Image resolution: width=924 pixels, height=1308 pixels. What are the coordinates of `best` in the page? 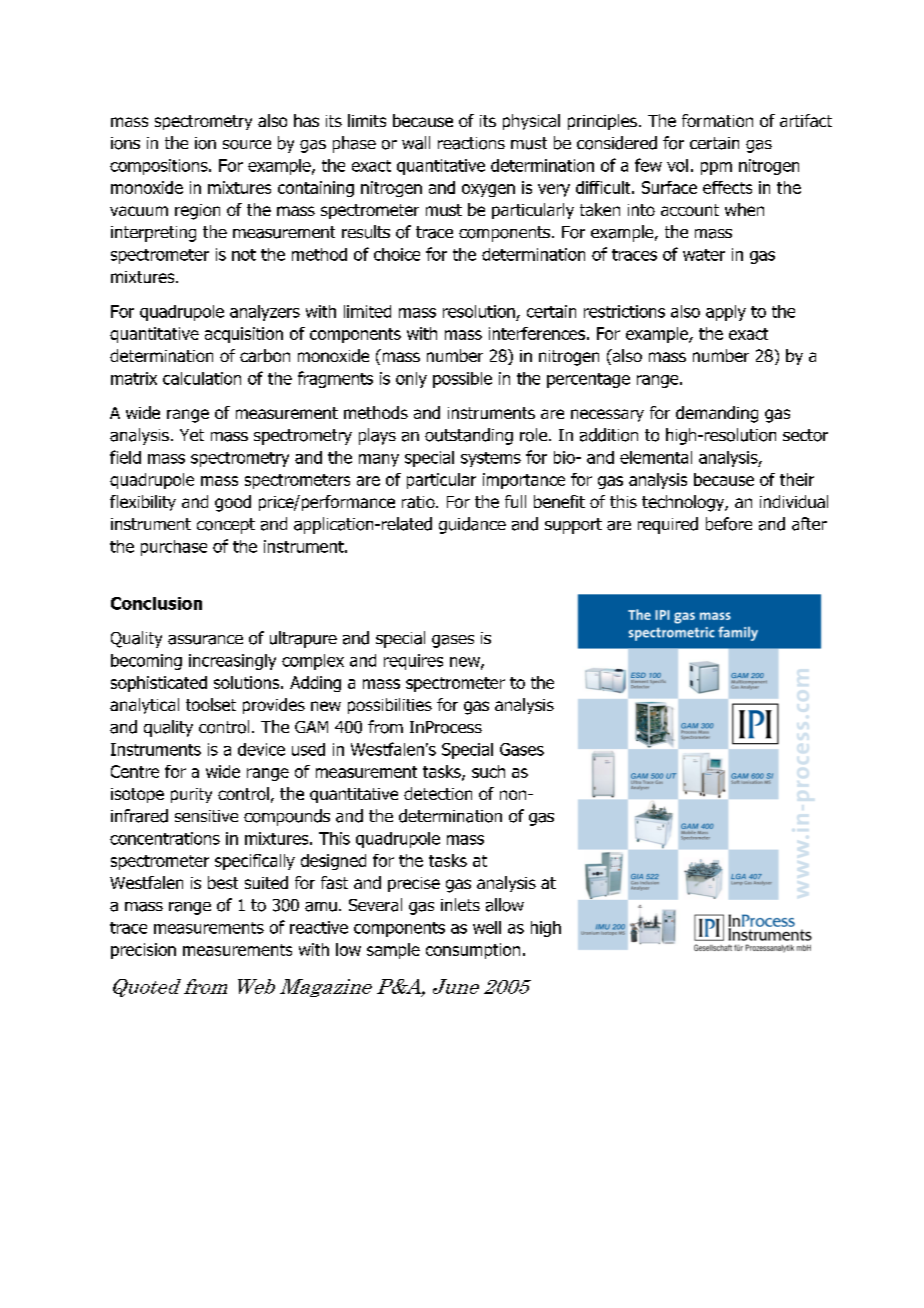 It's located at (223, 882).
